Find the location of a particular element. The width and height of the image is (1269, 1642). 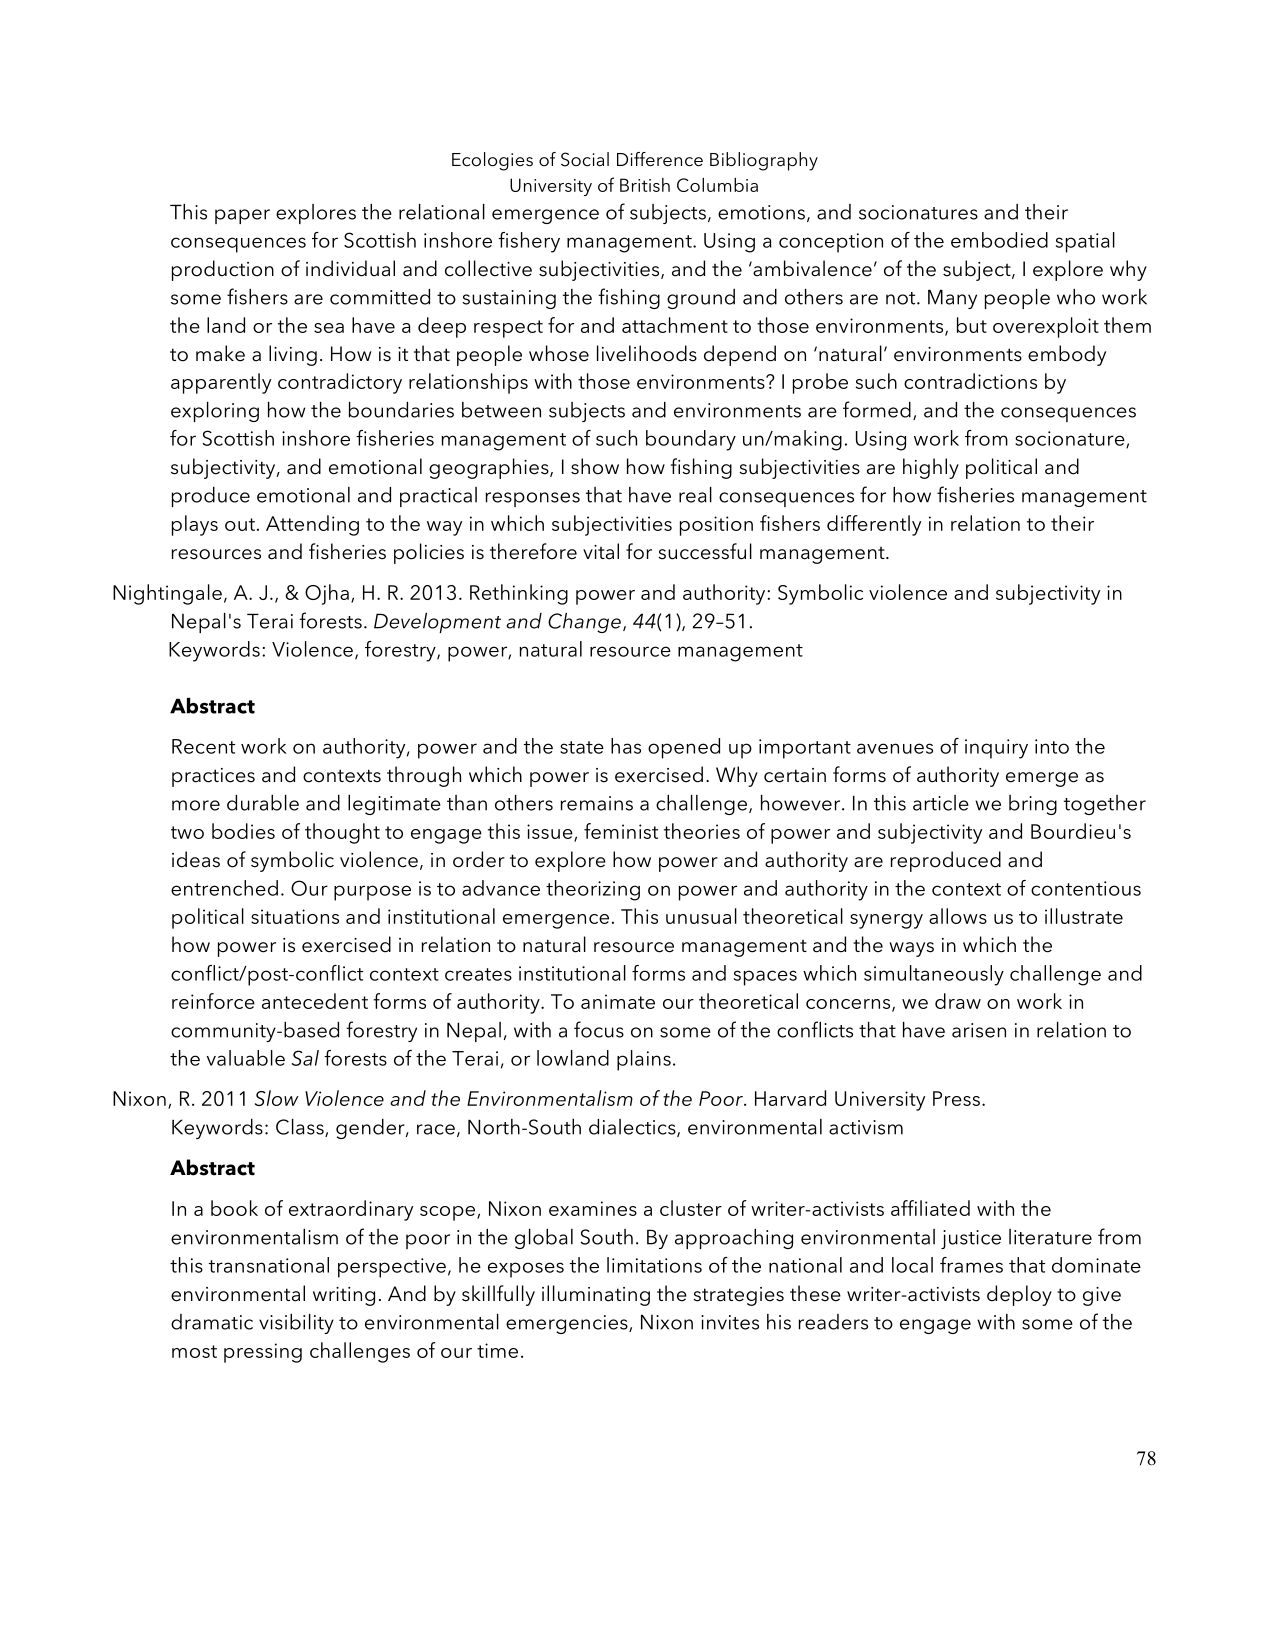

visibility is located at coordinates (296, 1324).
